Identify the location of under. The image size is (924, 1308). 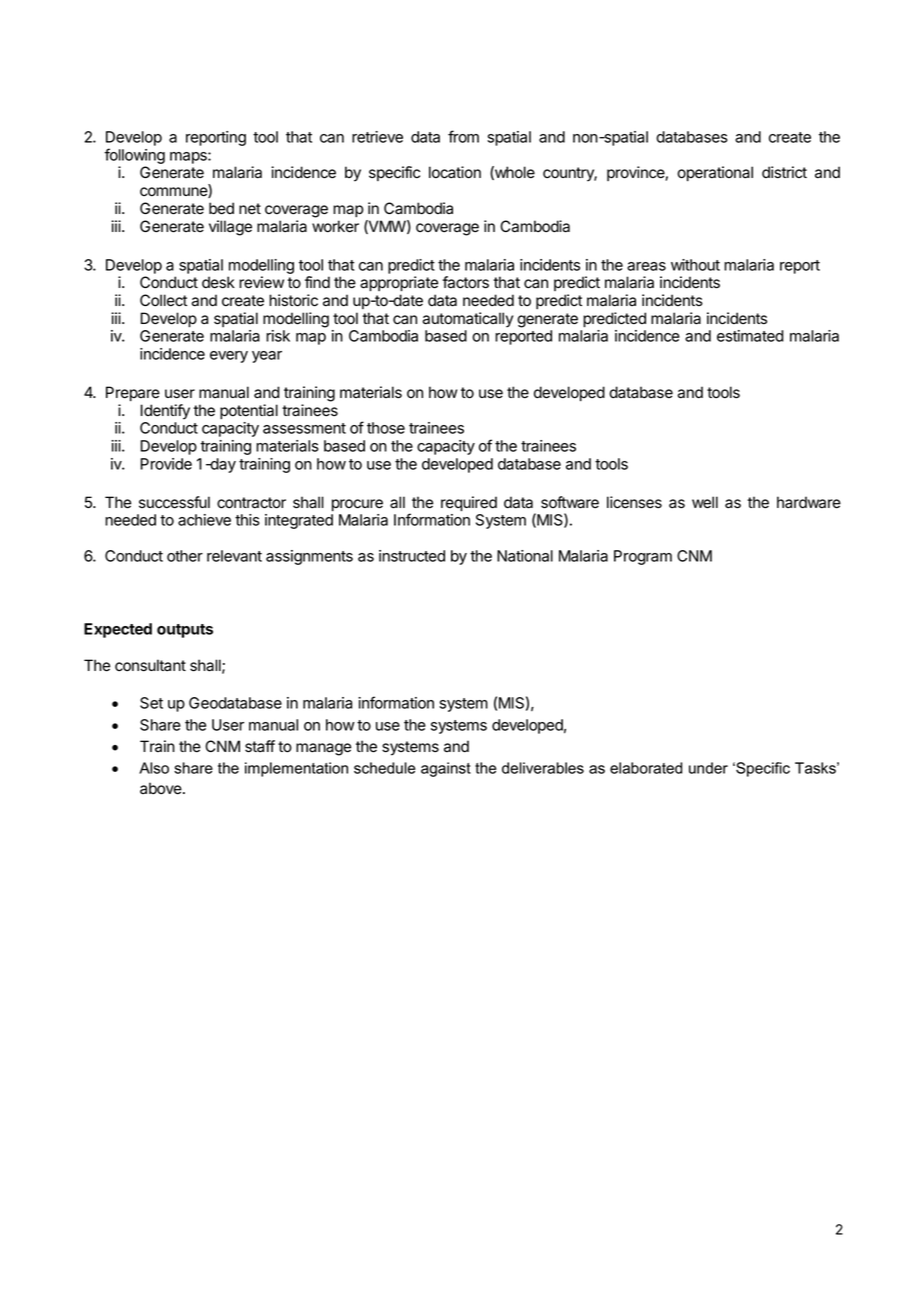
(708, 768).
